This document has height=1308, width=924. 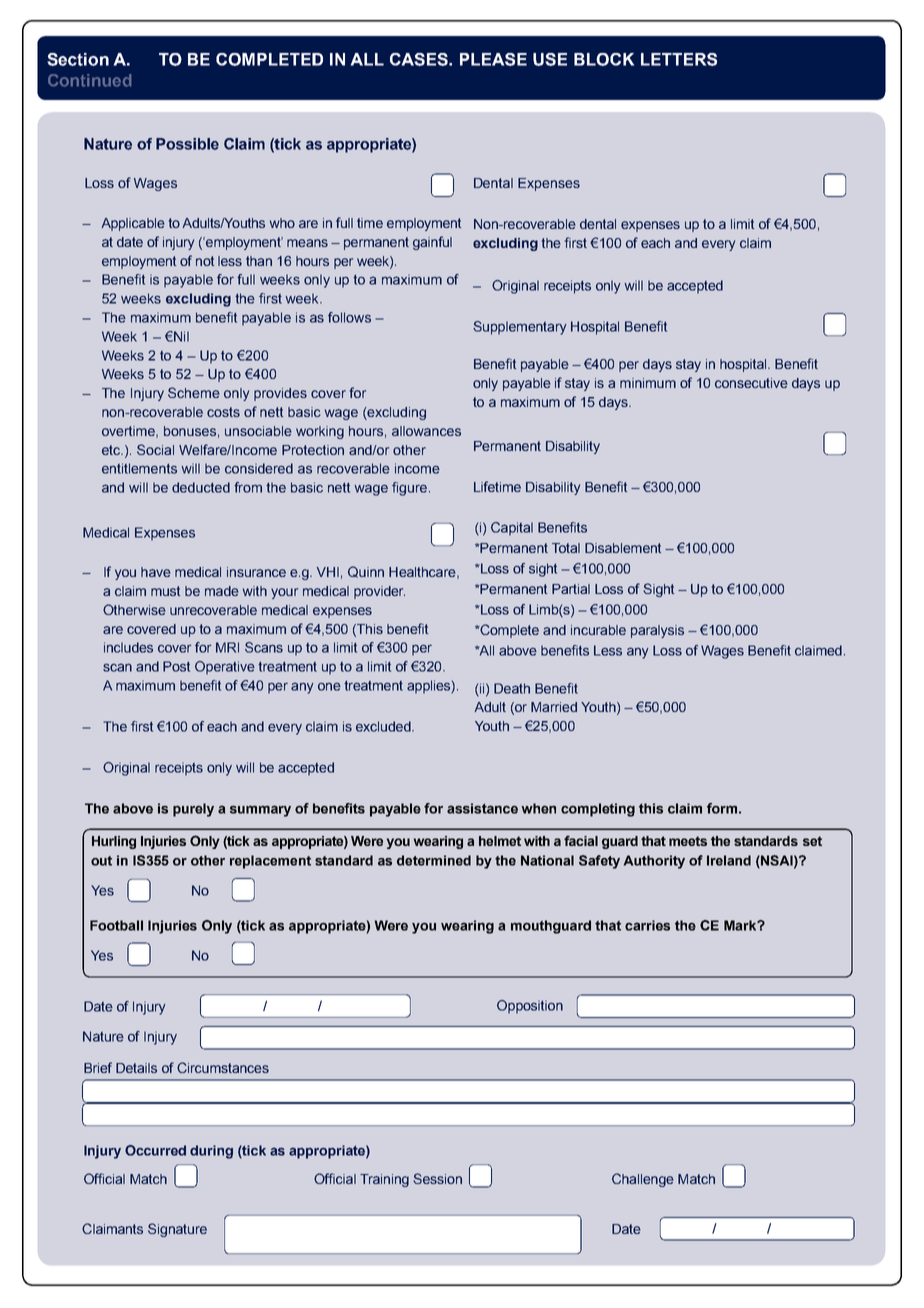 I want to click on consecutive, so click(x=751, y=383).
